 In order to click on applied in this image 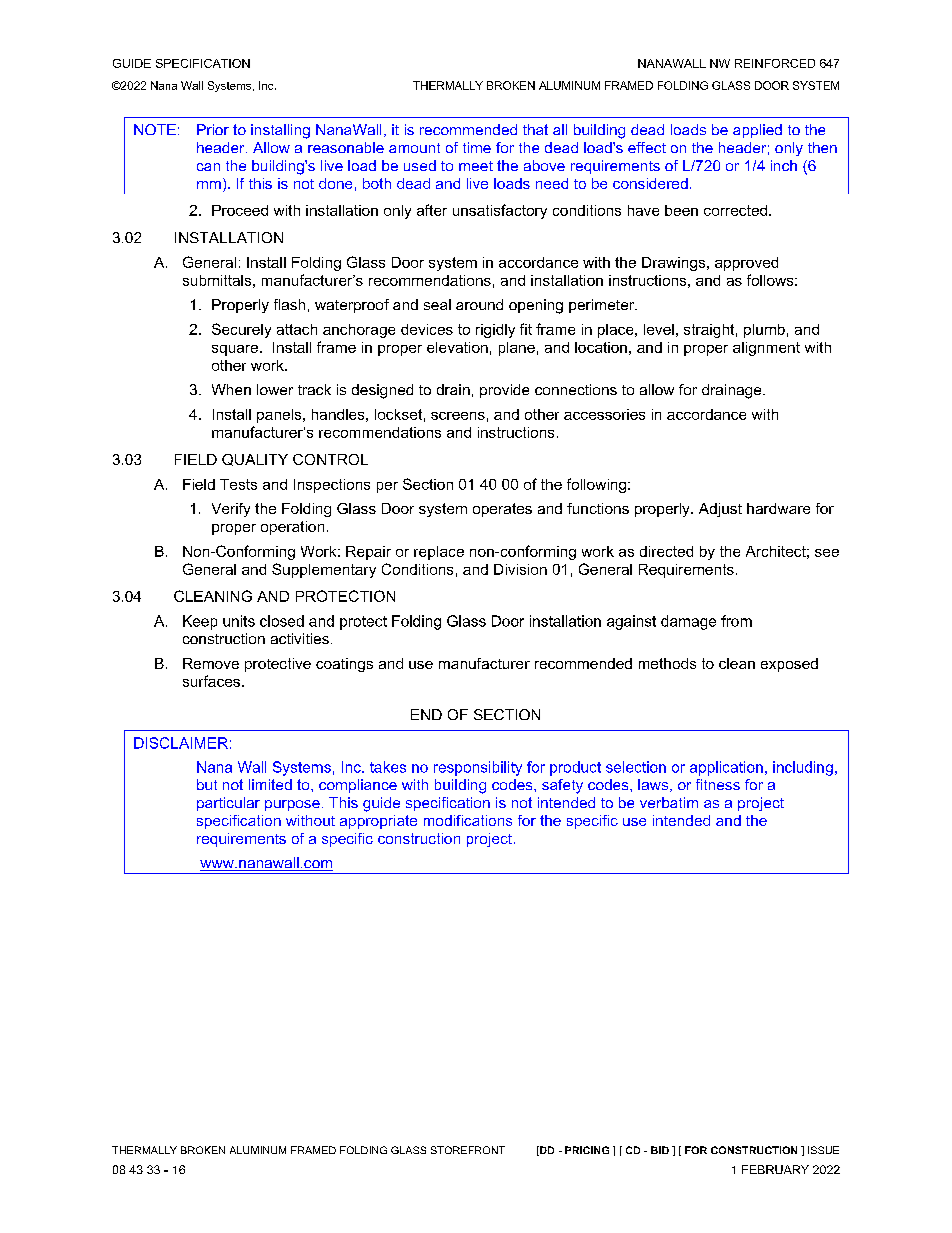, I will do `click(757, 131)`.
